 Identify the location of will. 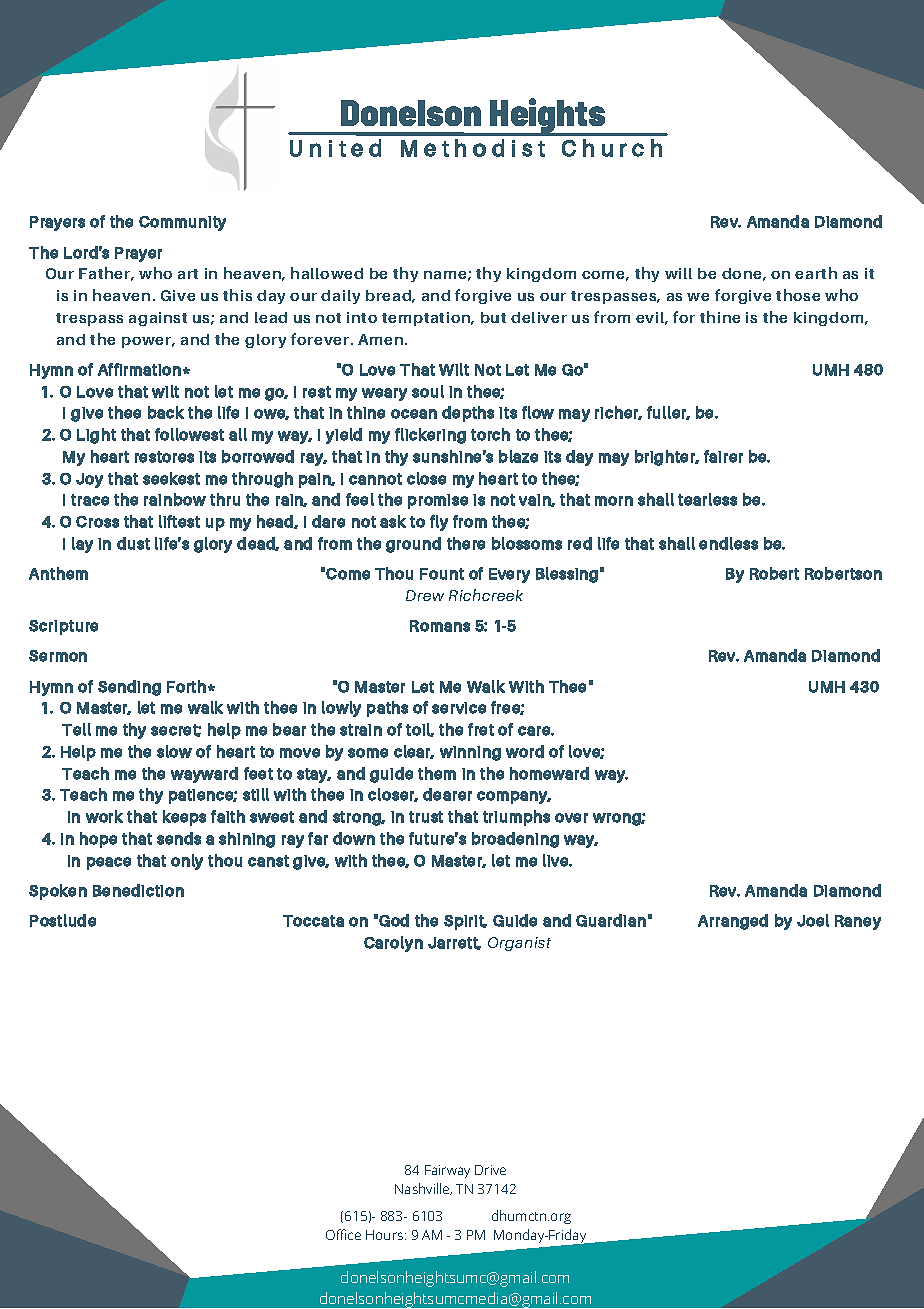
(678, 273).
